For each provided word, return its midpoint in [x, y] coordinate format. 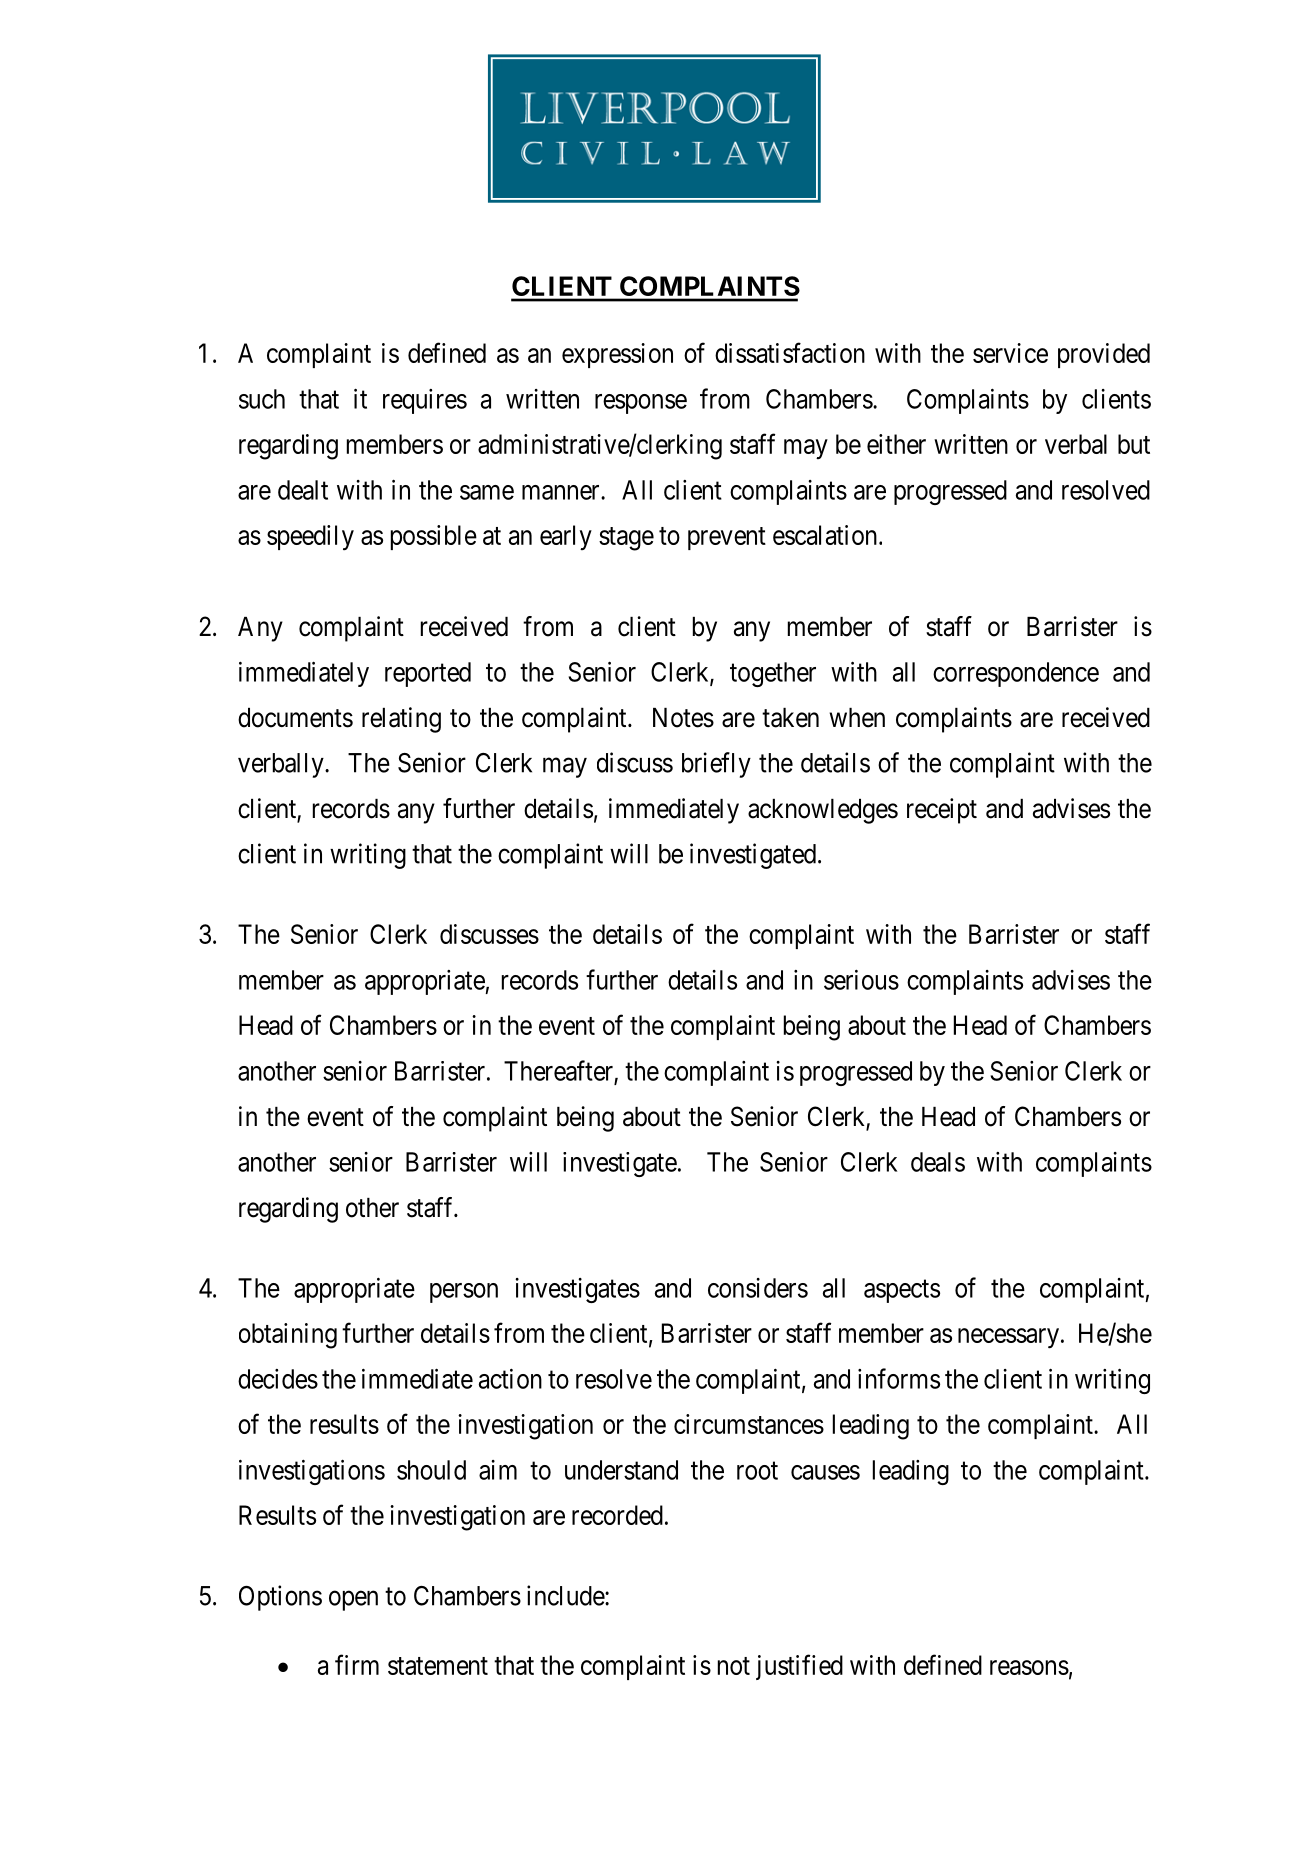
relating [401, 720]
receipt [942, 811]
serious [861, 980]
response [641, 404]
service [1010, 353]
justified [799, 1667]
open [353, 1601]
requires [425, 401]
